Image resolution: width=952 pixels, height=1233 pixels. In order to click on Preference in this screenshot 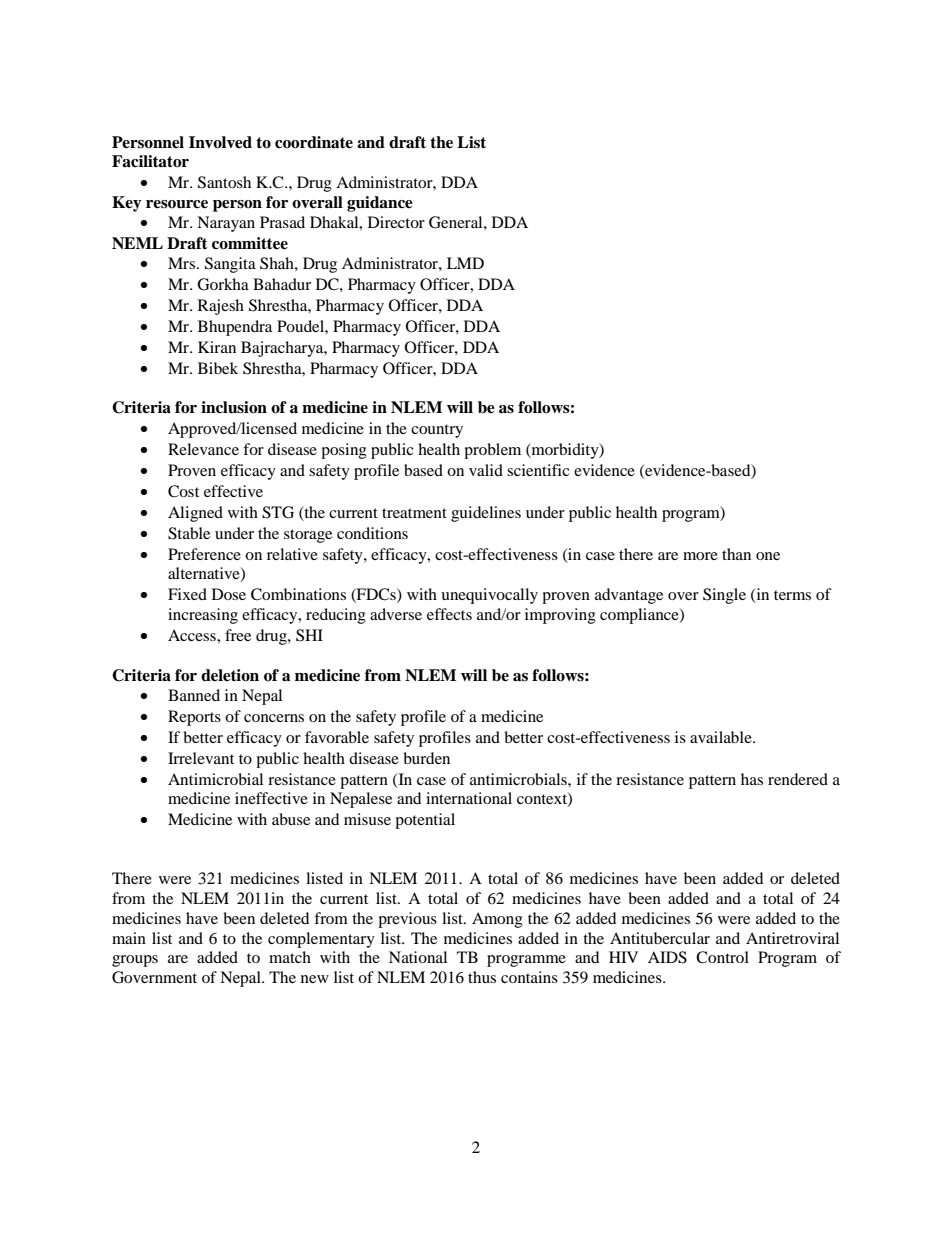, I will do `click(204, 554)`.
